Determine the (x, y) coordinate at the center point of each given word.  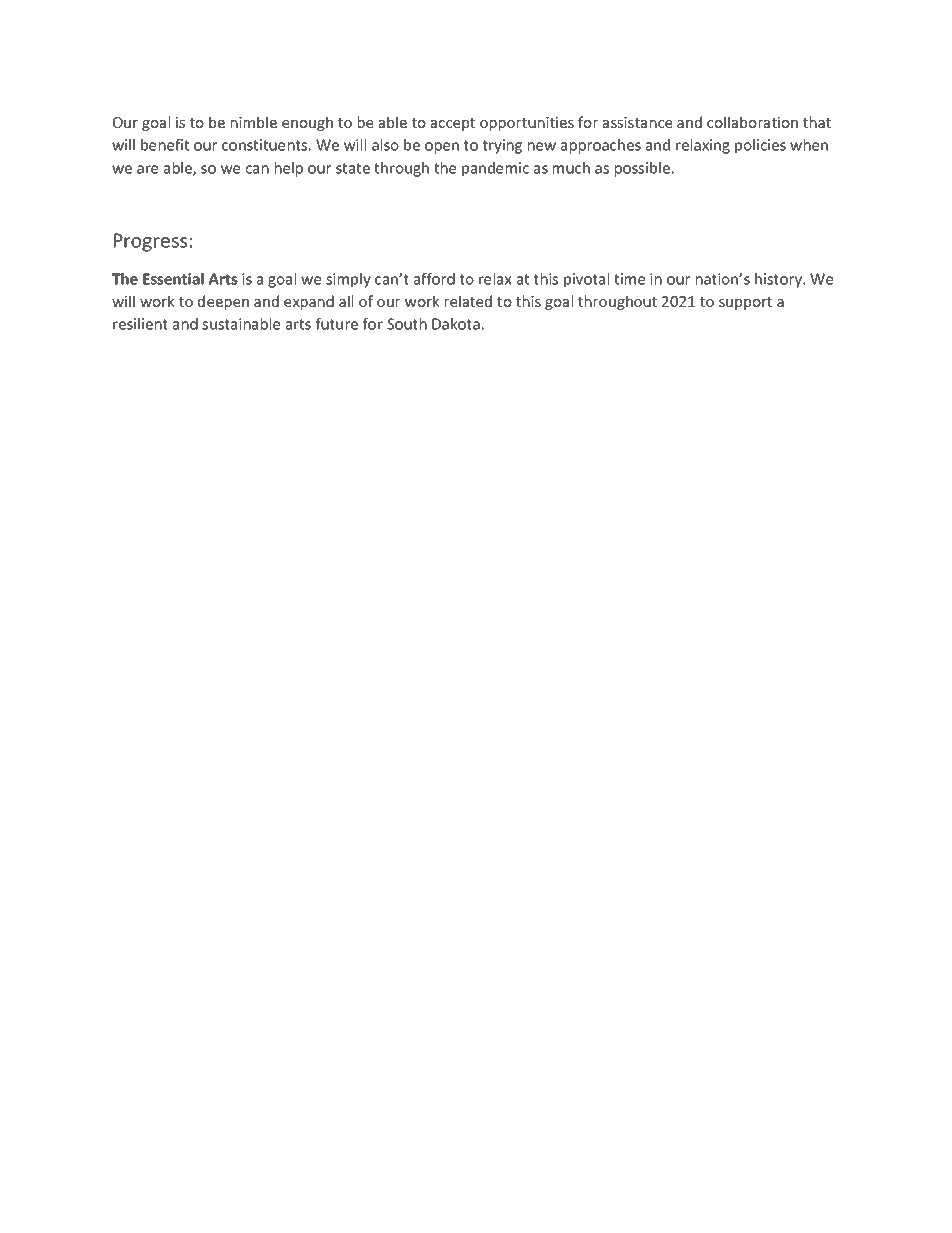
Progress (150, 242)
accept (453, 124)
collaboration (752, 122)
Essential (173, 279)
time (629, 279)
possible (642, 169)
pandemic (495, 169)
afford (434, 279)
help (289, 169)
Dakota (456, 324)
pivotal (586, 280)
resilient (140, 324)
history (780, 280)
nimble (254, 122)
